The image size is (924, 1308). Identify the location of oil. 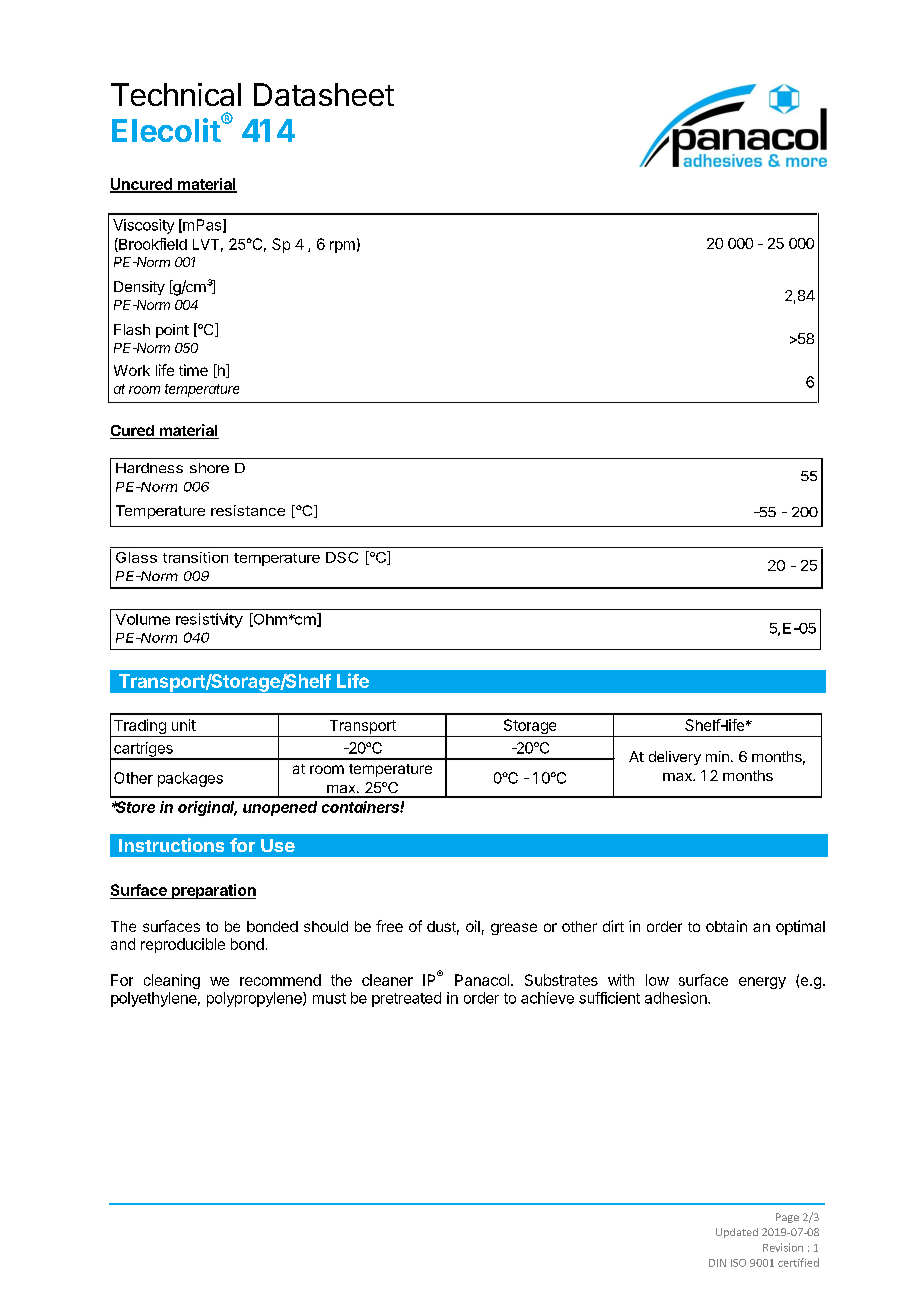
(473, 926).
